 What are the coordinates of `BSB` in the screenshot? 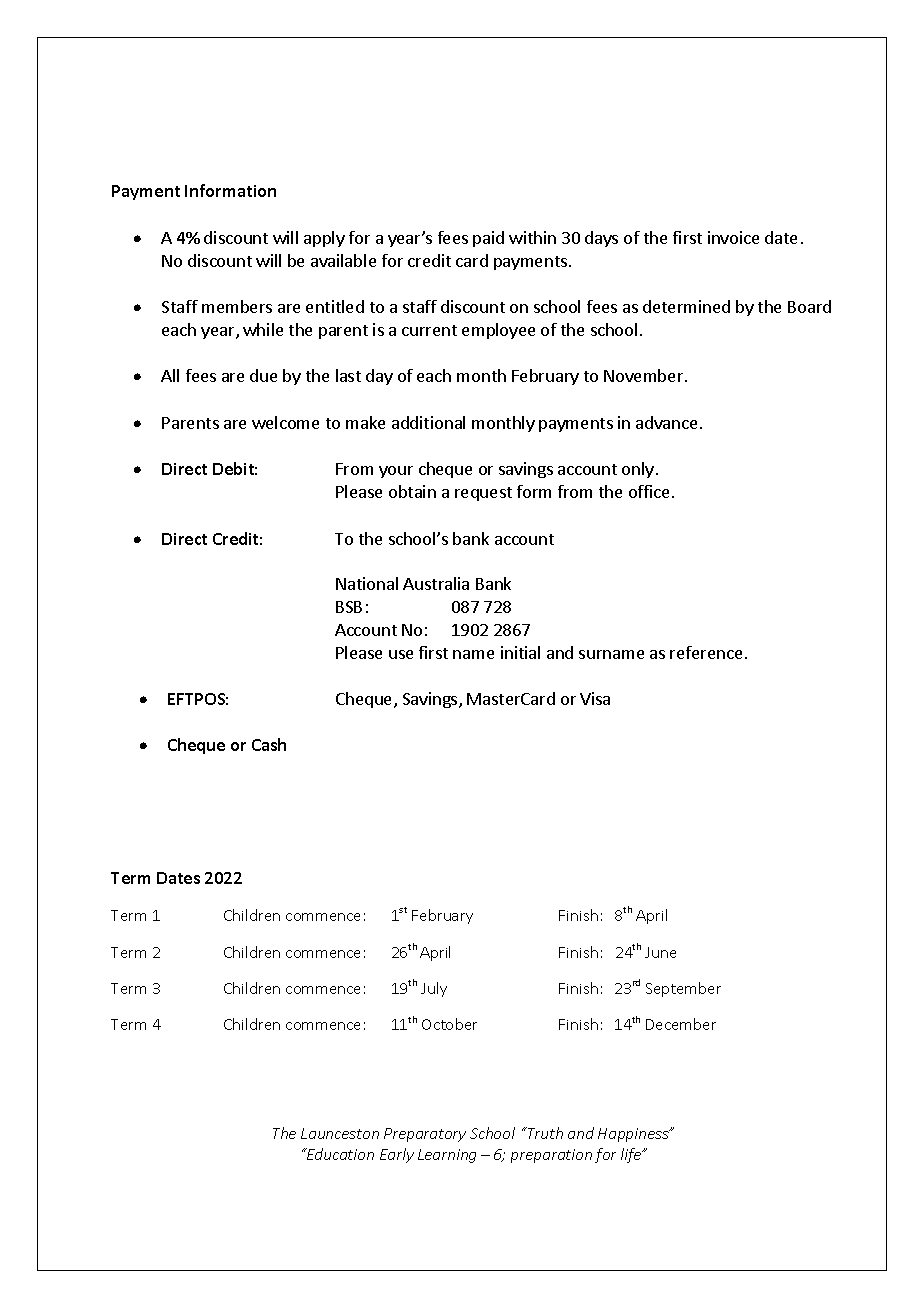 It's located at (349, 607).
